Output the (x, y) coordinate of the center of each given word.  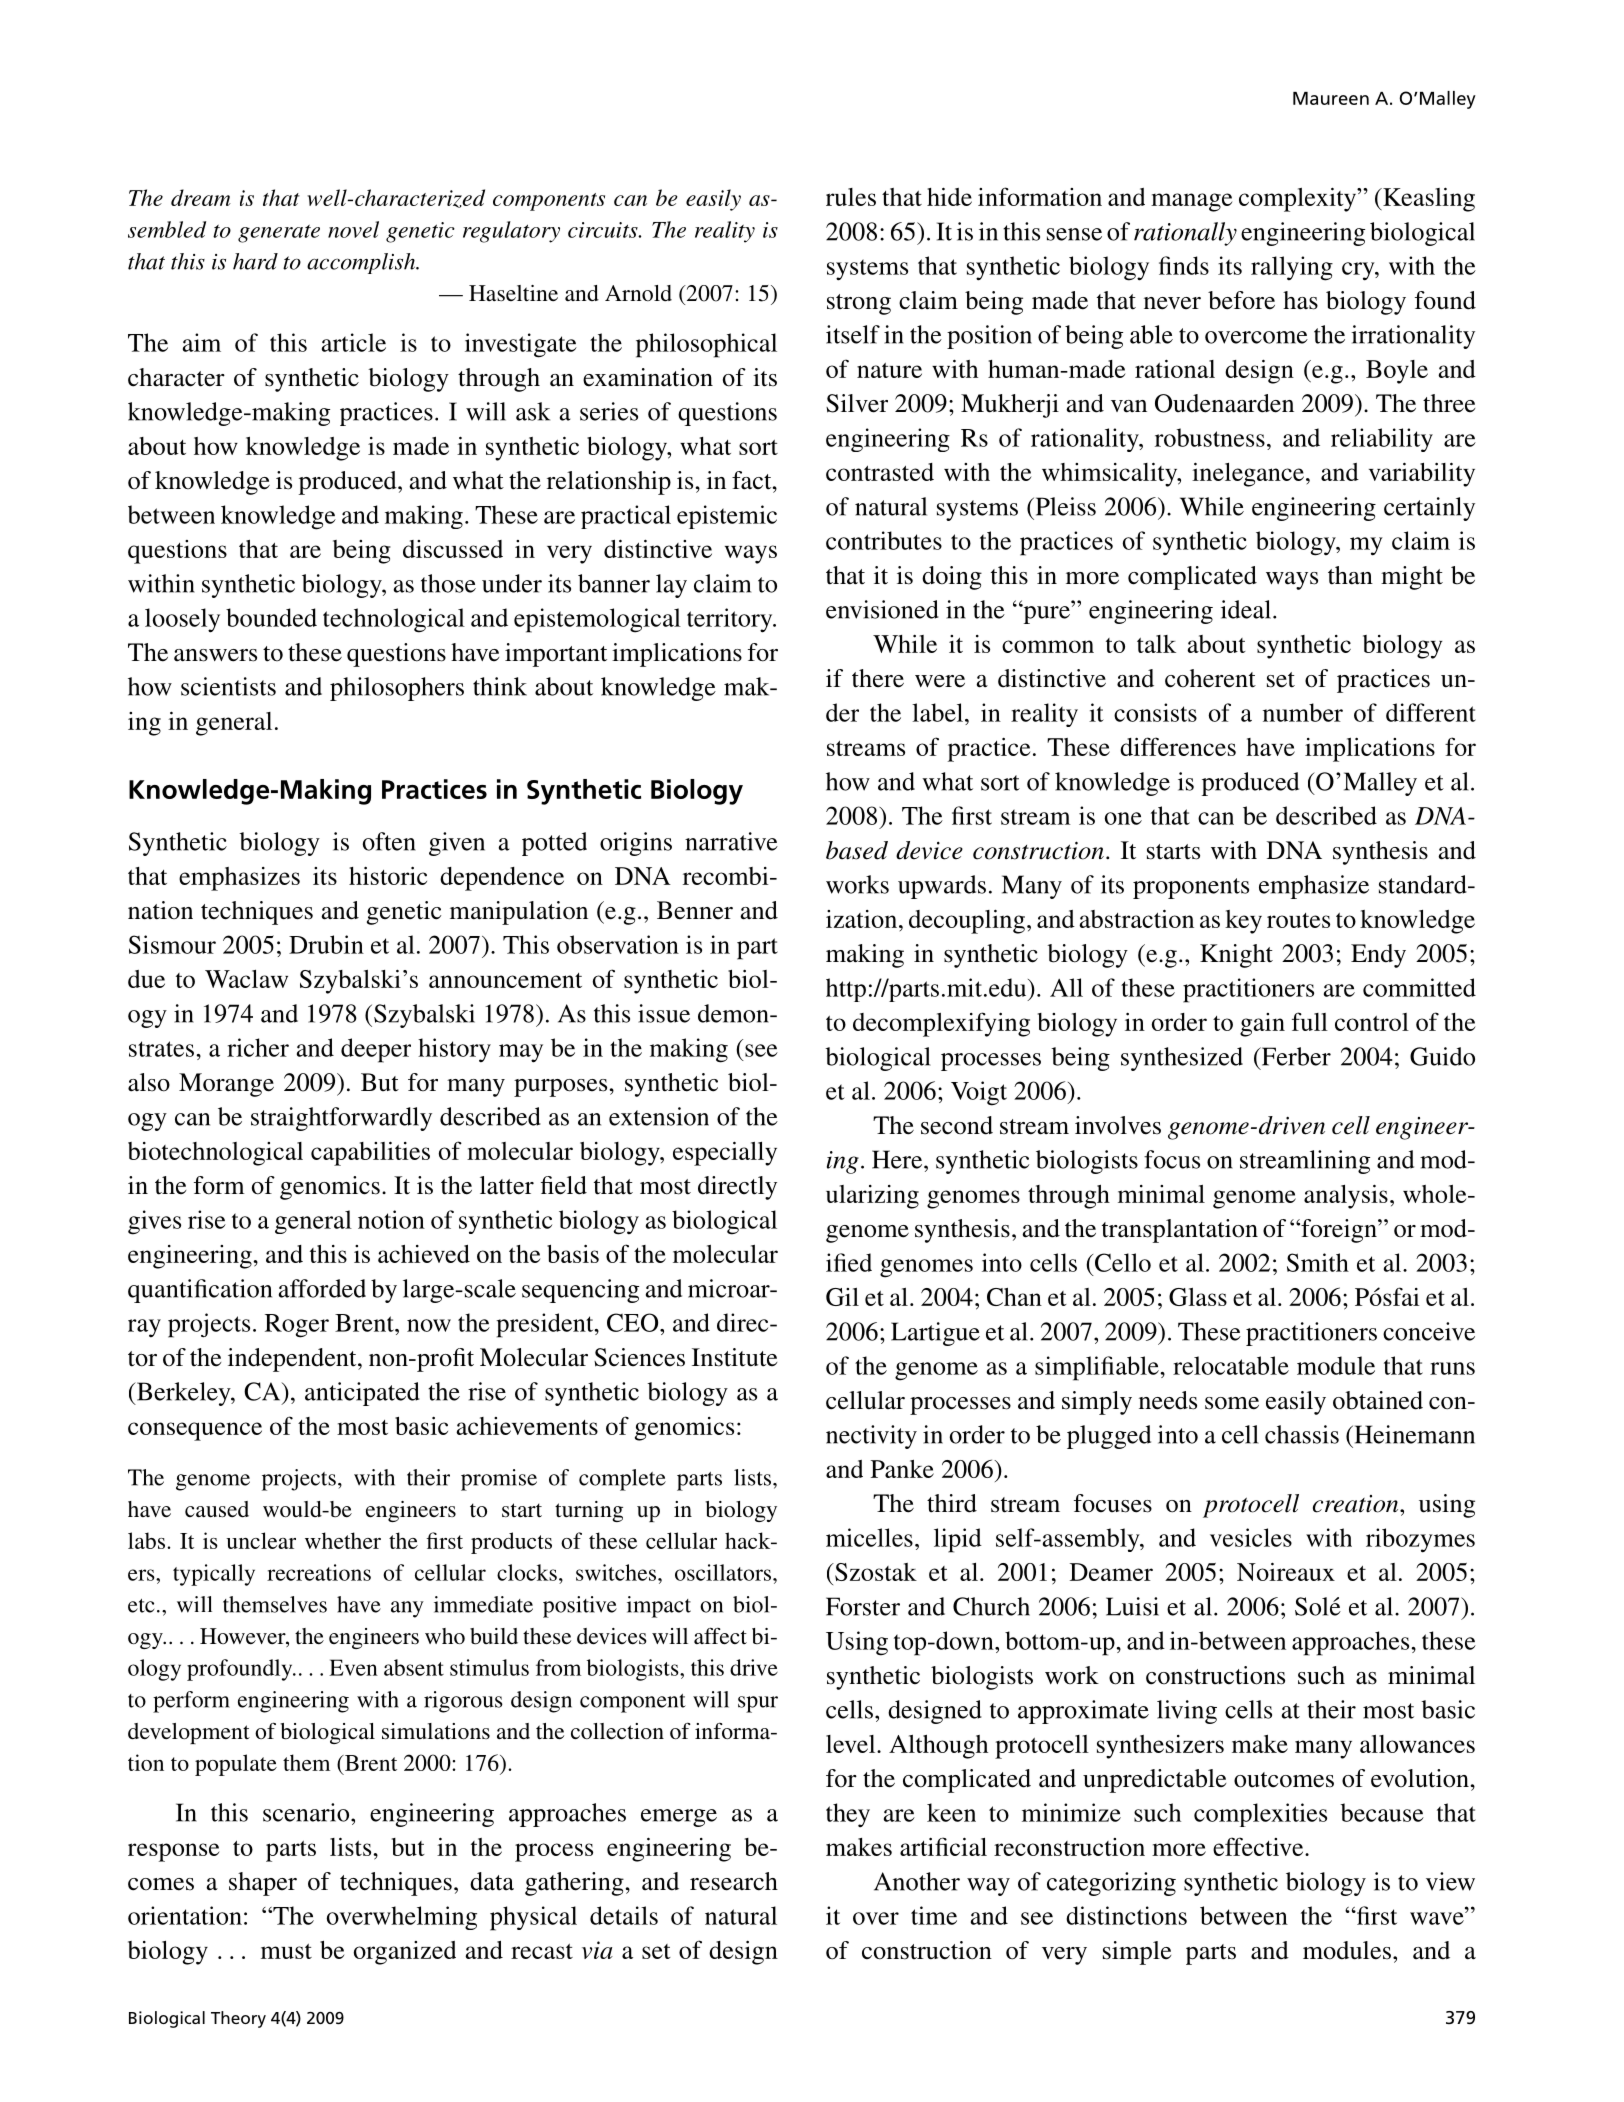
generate (279, 234)
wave (1438, 1918)
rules (851, 197)
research (734, 1881)
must (286, 1951)
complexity (1299, 199)
